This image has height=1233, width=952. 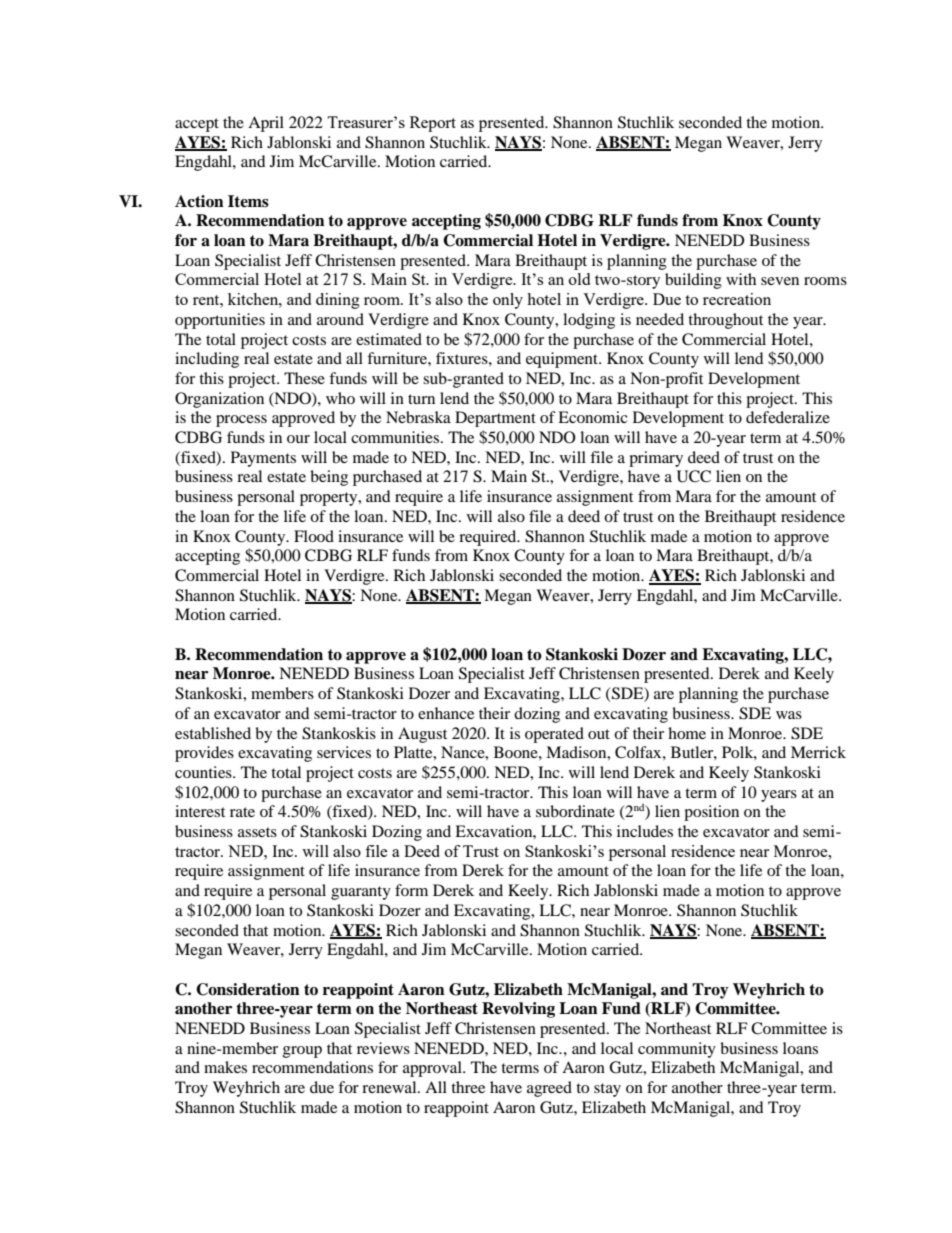 What do you see at coordinates (433, 124) in the image?
I see `Report` at bounding box center [433, 124].
